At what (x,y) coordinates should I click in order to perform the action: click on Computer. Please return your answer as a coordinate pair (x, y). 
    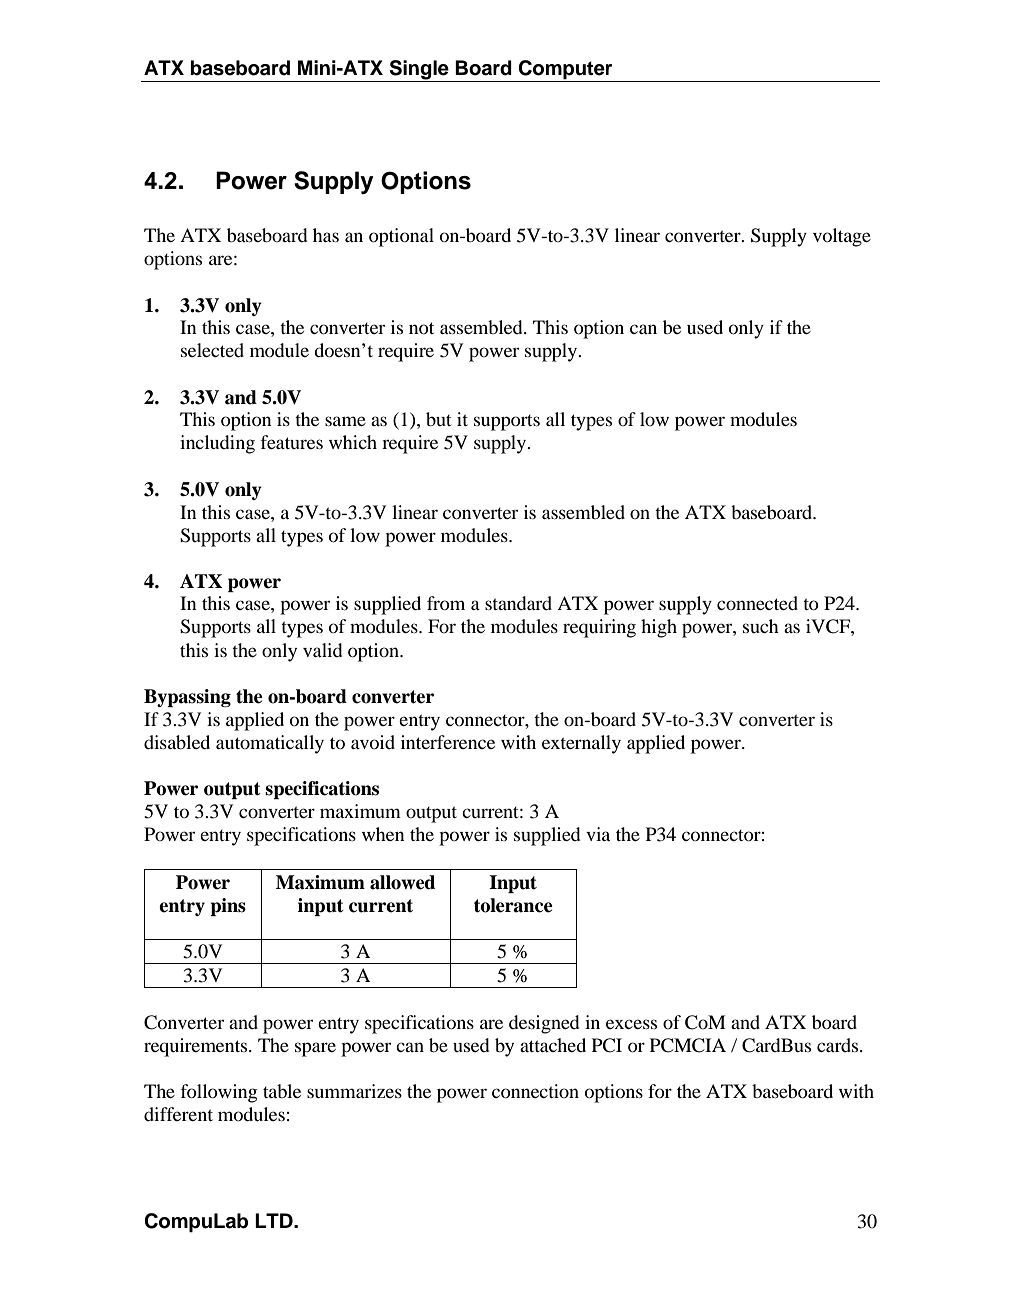
    Looking at the image, I should click on (565, 70).
